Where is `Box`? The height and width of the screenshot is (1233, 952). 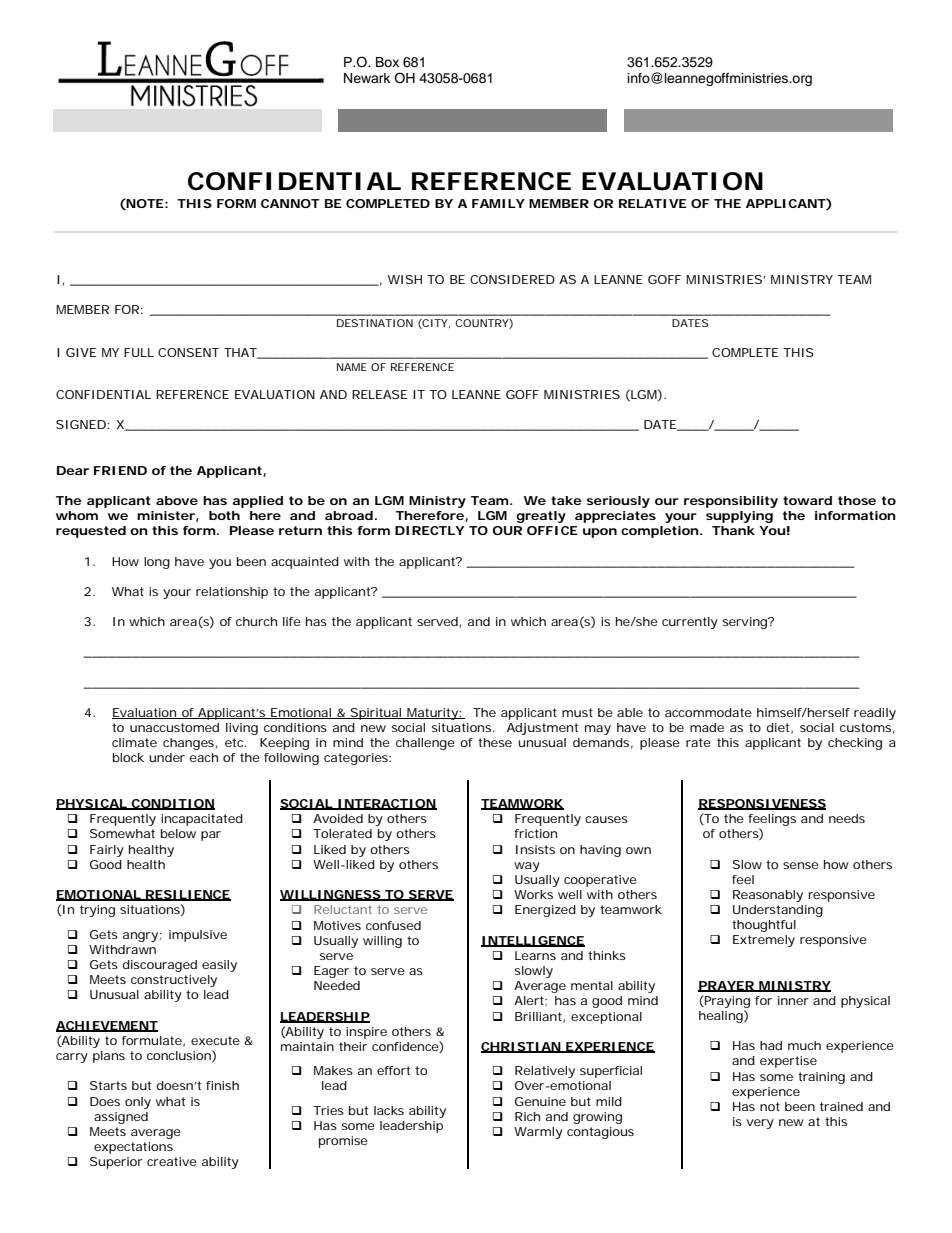 Box is located at coordinates (387, 62).
